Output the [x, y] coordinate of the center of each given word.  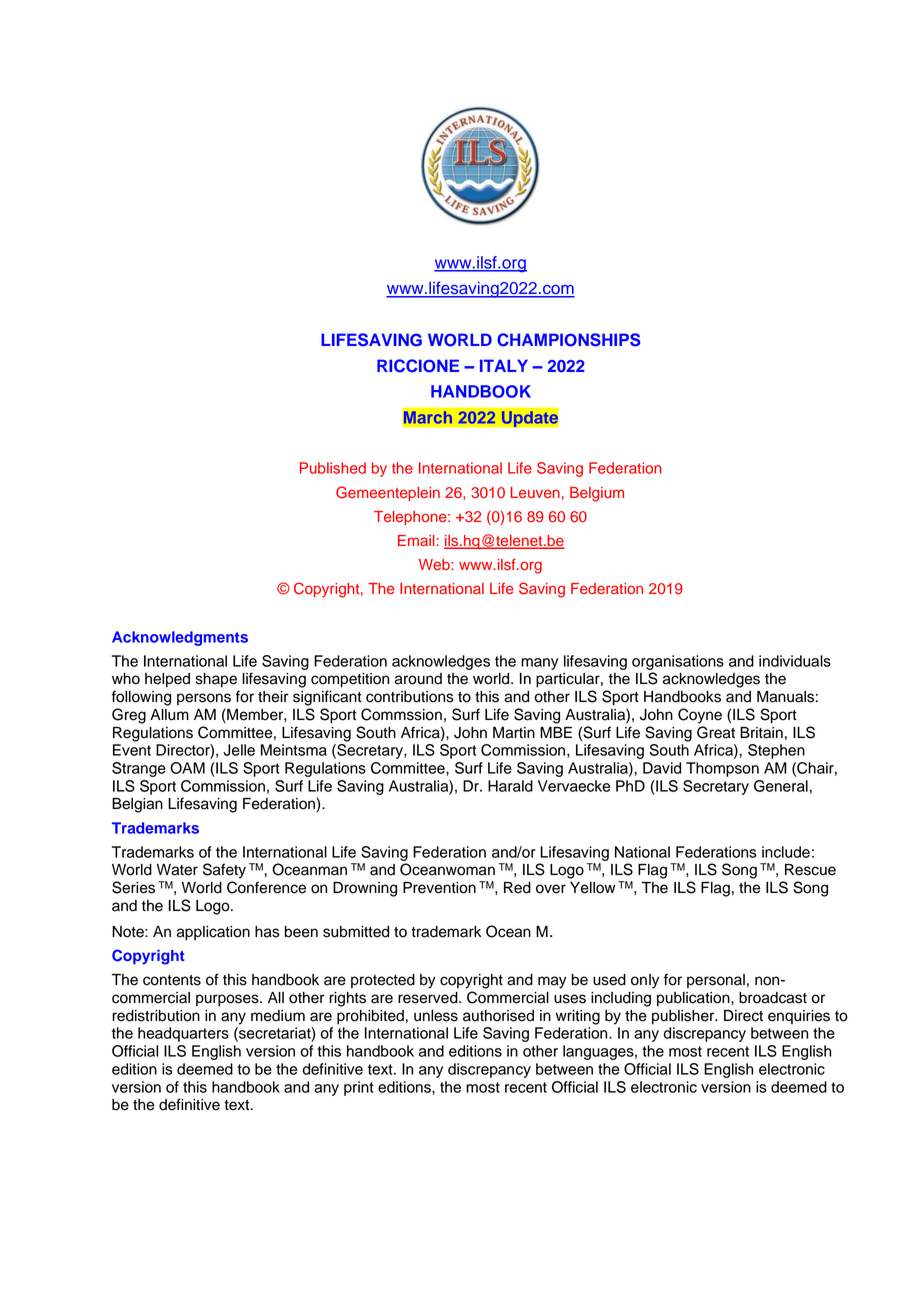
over [551, 889]
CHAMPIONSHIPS [569, 340]
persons [204, 699]
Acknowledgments [180, 638]
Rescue [810, 870]
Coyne [700, 716]
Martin [514, 733]
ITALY [504, 365]
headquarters [183, 1034]
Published [333, 468]
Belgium [597, 494]
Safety [224, 871]
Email [416, 540]
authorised [498, 1016]
